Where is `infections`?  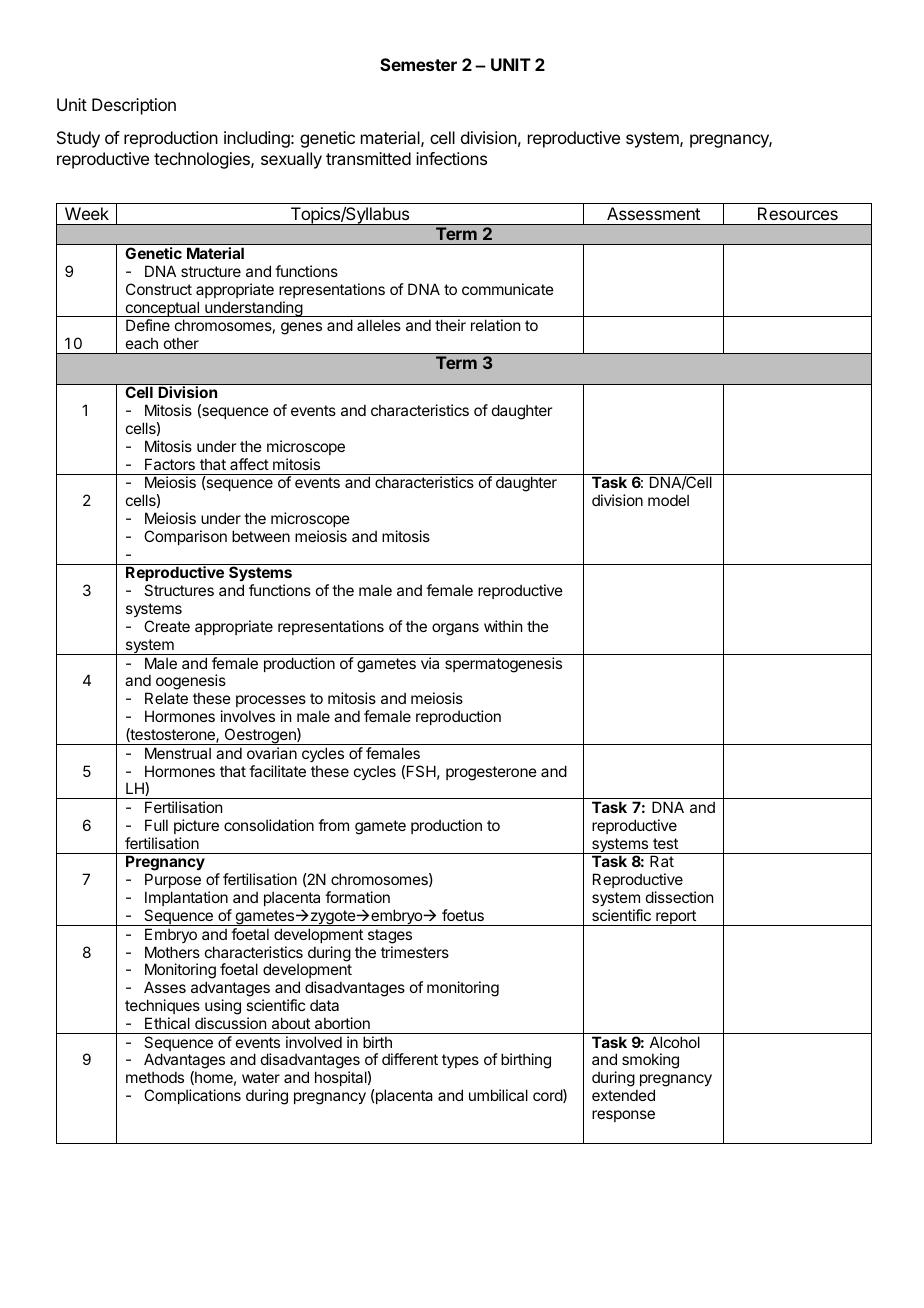
infections is located at coordinates (451, 158).
